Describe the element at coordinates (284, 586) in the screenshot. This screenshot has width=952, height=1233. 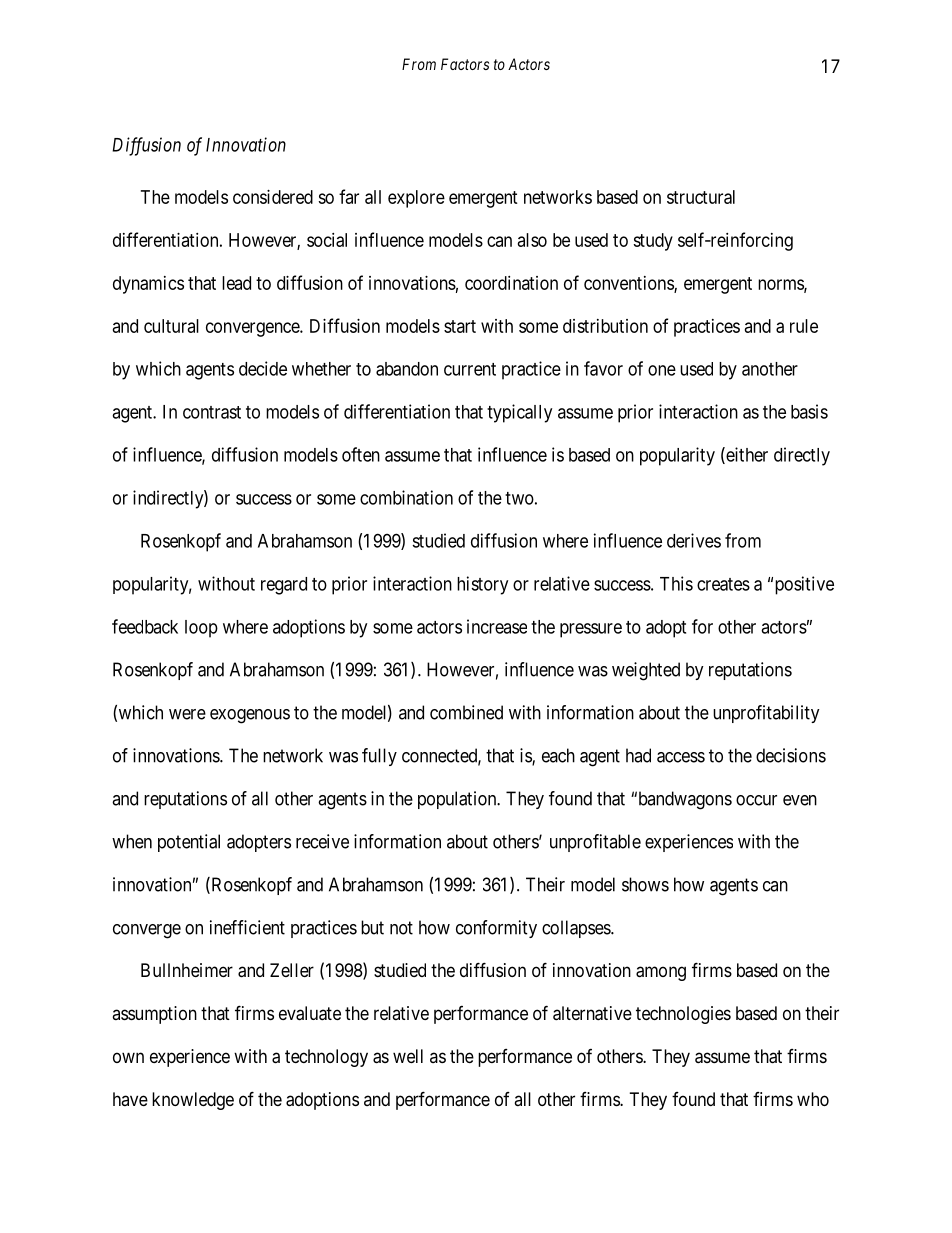
I see `regard` at that location.
